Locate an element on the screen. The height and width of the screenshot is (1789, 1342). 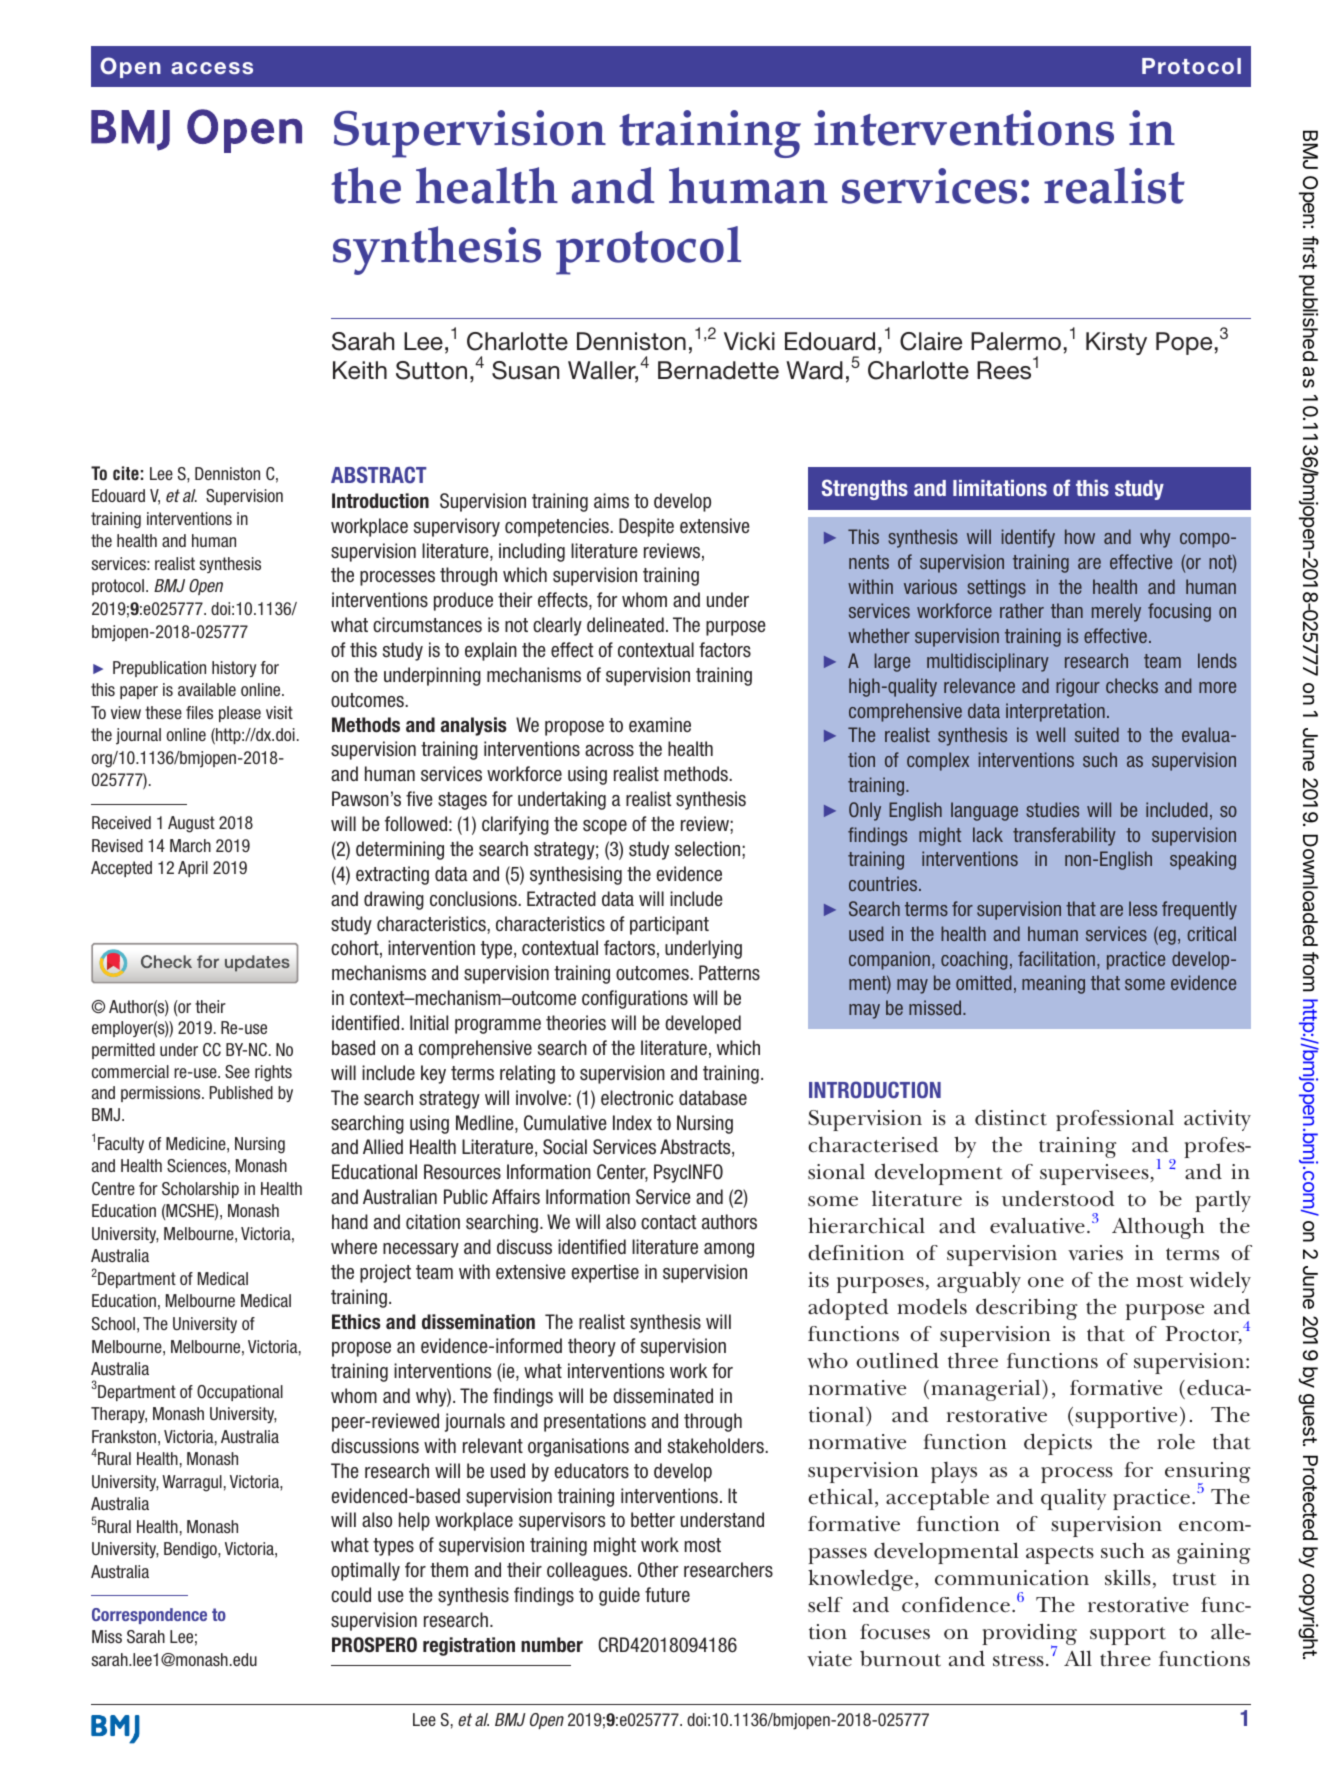
Kirsty is located at coordinates (1116, 343).
